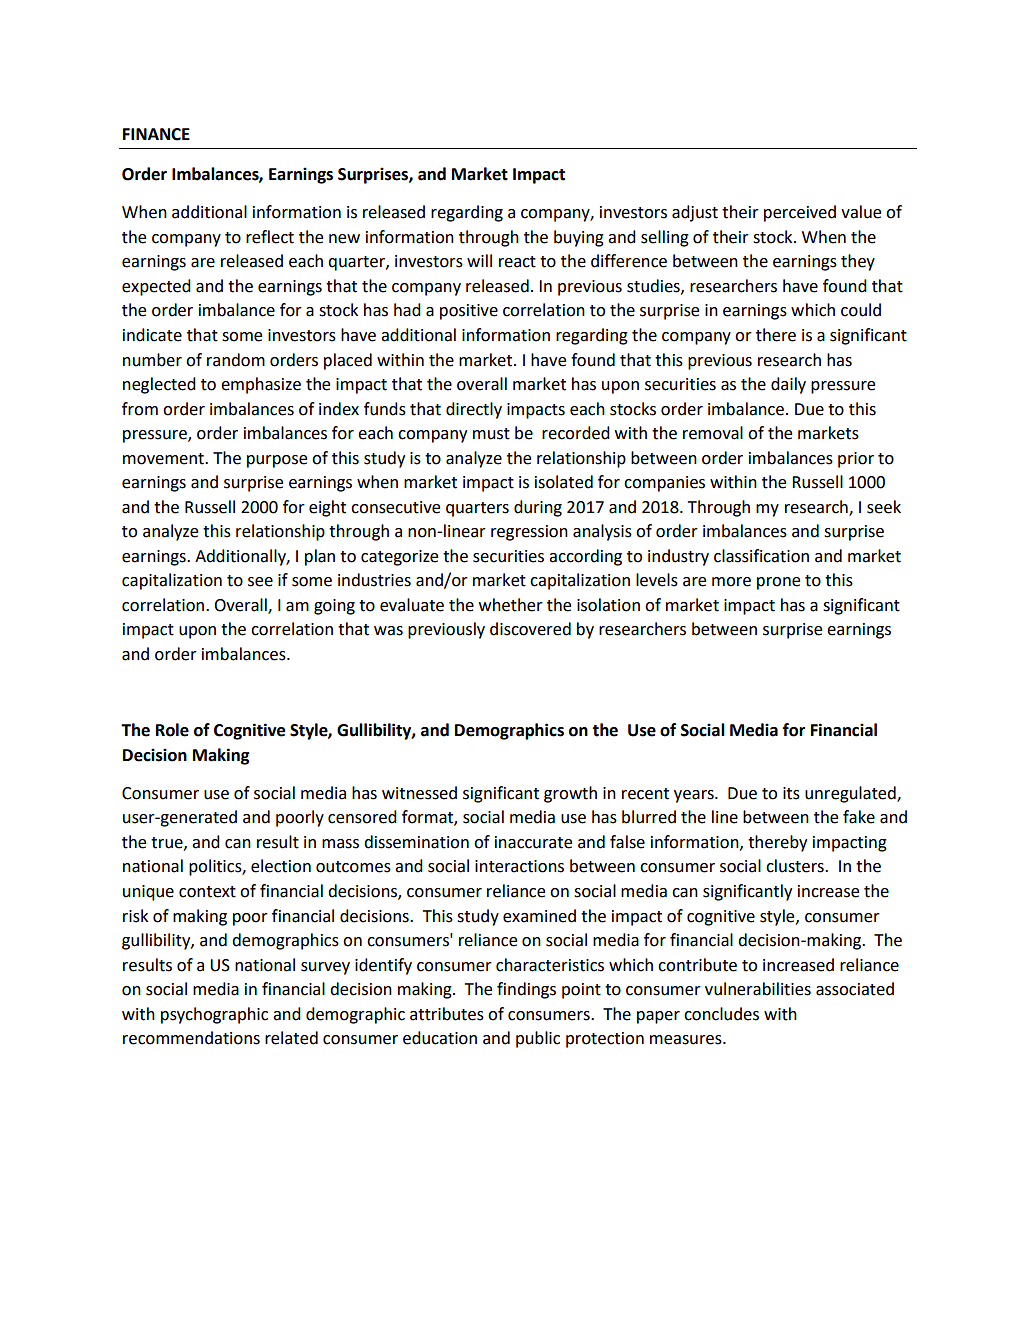 Image resolution: width=1036 pixels, height=1341 pixels. Describe the element at coordinates (214, 1015) in the screenshot. I see `psychographic` at that location.
